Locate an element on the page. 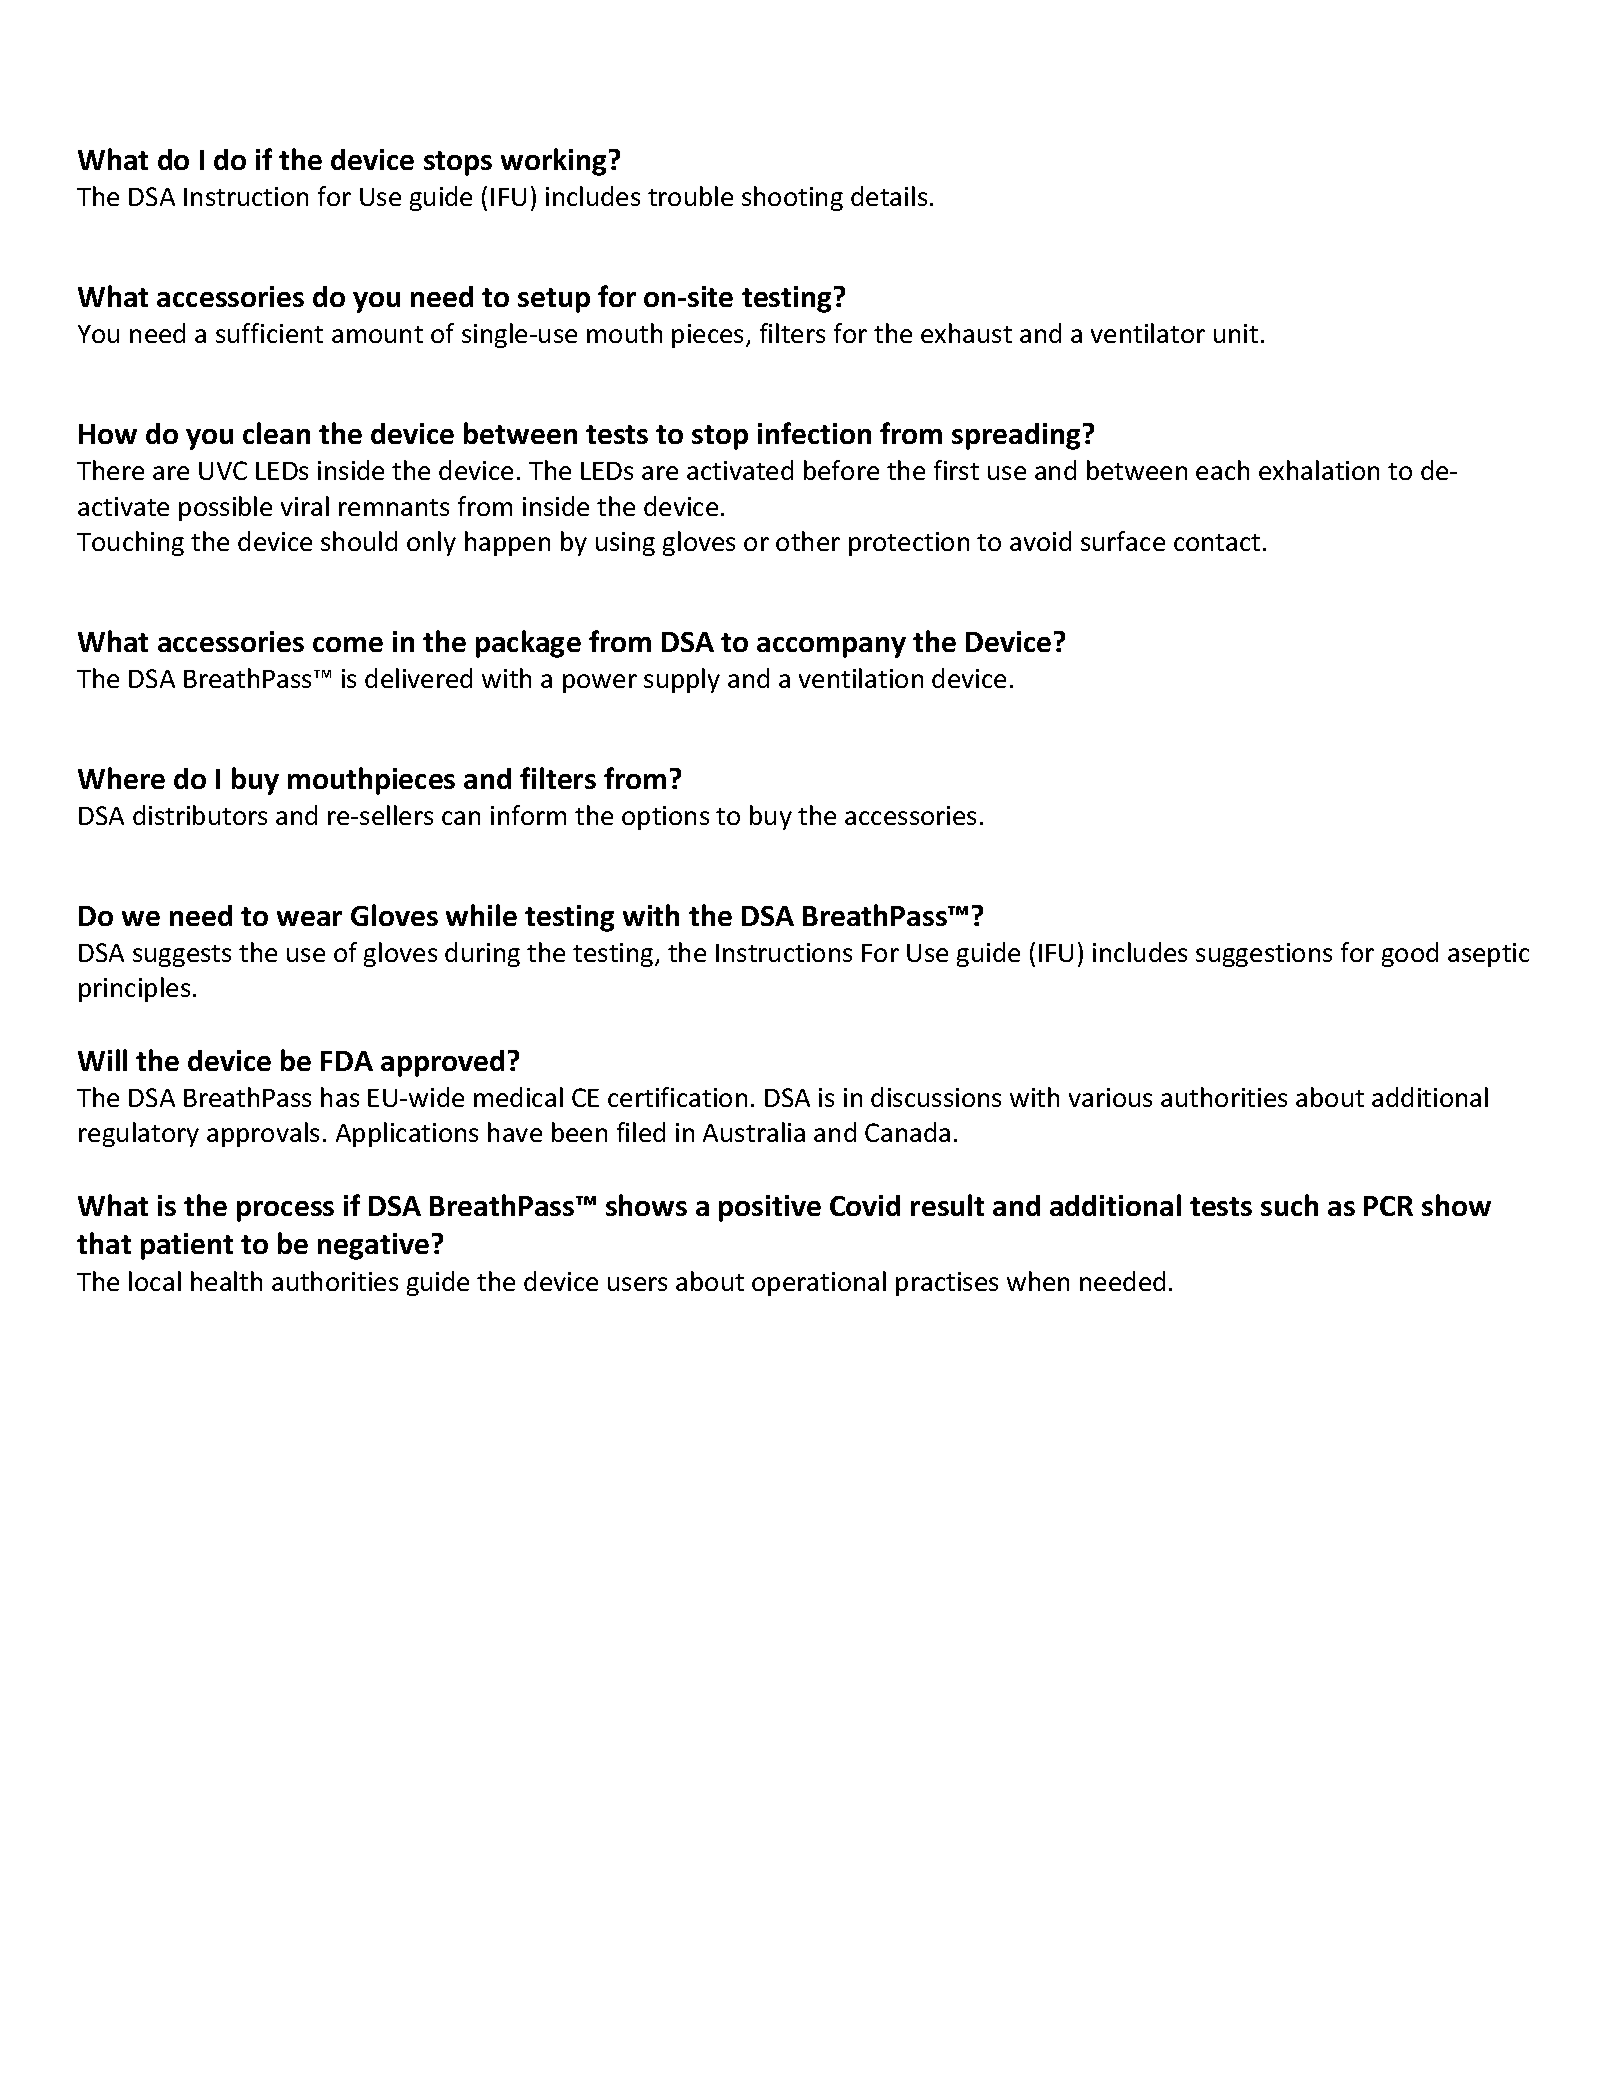 Image resolution: width=1615 pixels, height=2090 pixels. such is located at coordinates (1289, 1205).
